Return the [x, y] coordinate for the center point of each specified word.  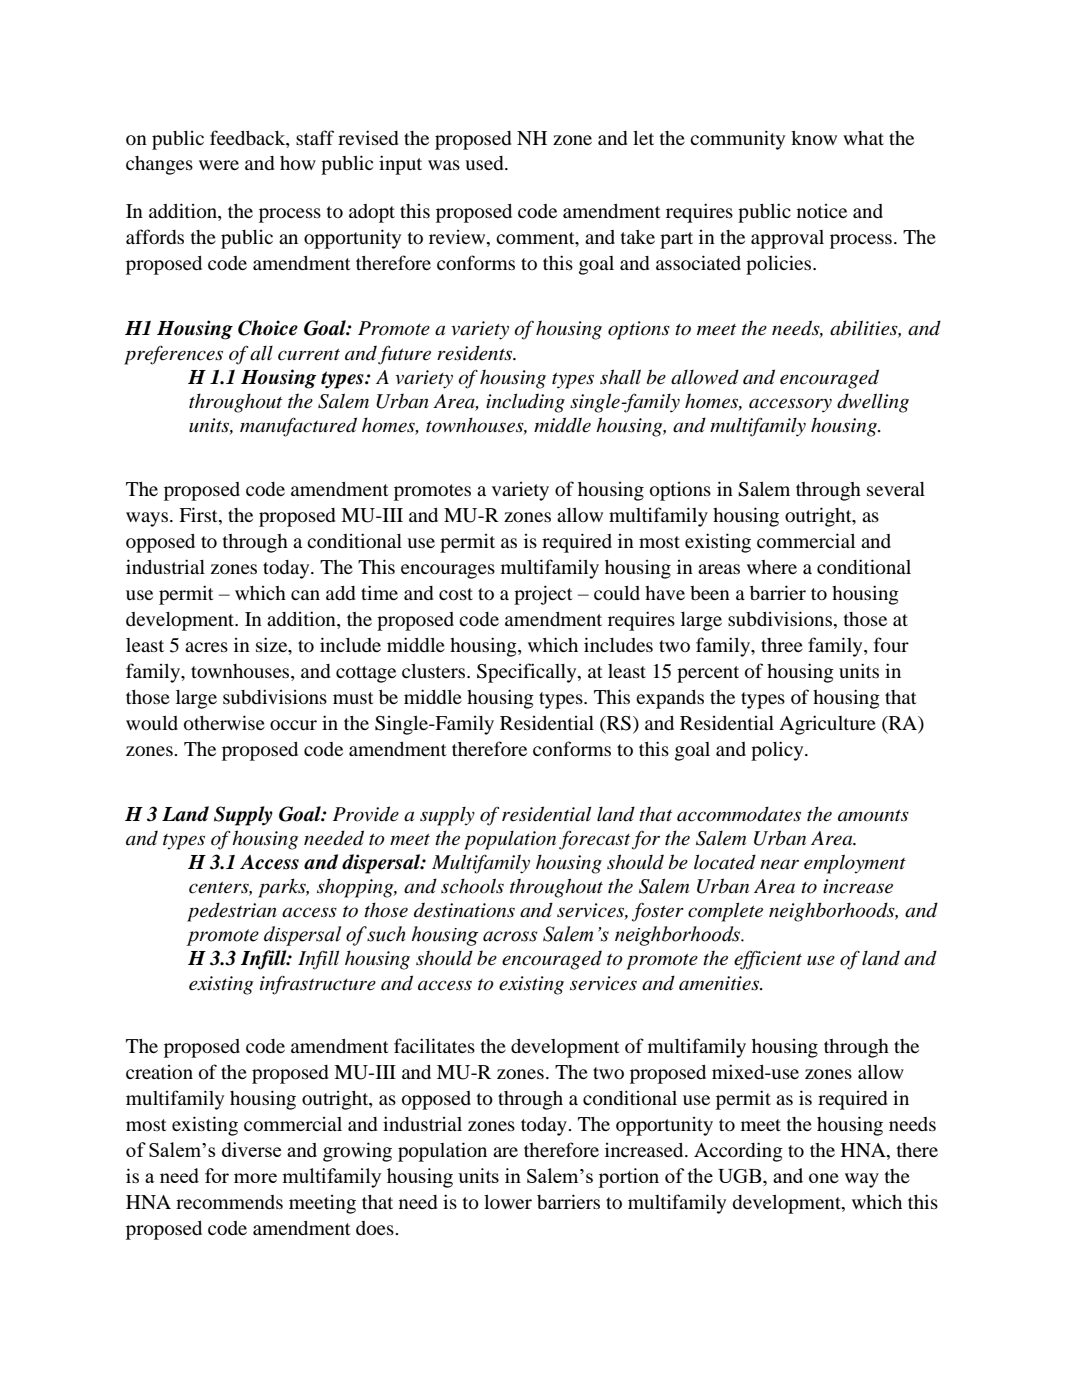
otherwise [224, 723]
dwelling [873, 403]
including [525, 403]
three [782, 645]
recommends [229, 1202]
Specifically [528, 673]
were [219, 165]
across [510, 936]
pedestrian [231, 912]
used [485, 163]
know [814, 138]
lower [508, 1202]
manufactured [298, 427]
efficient [768, 960]
